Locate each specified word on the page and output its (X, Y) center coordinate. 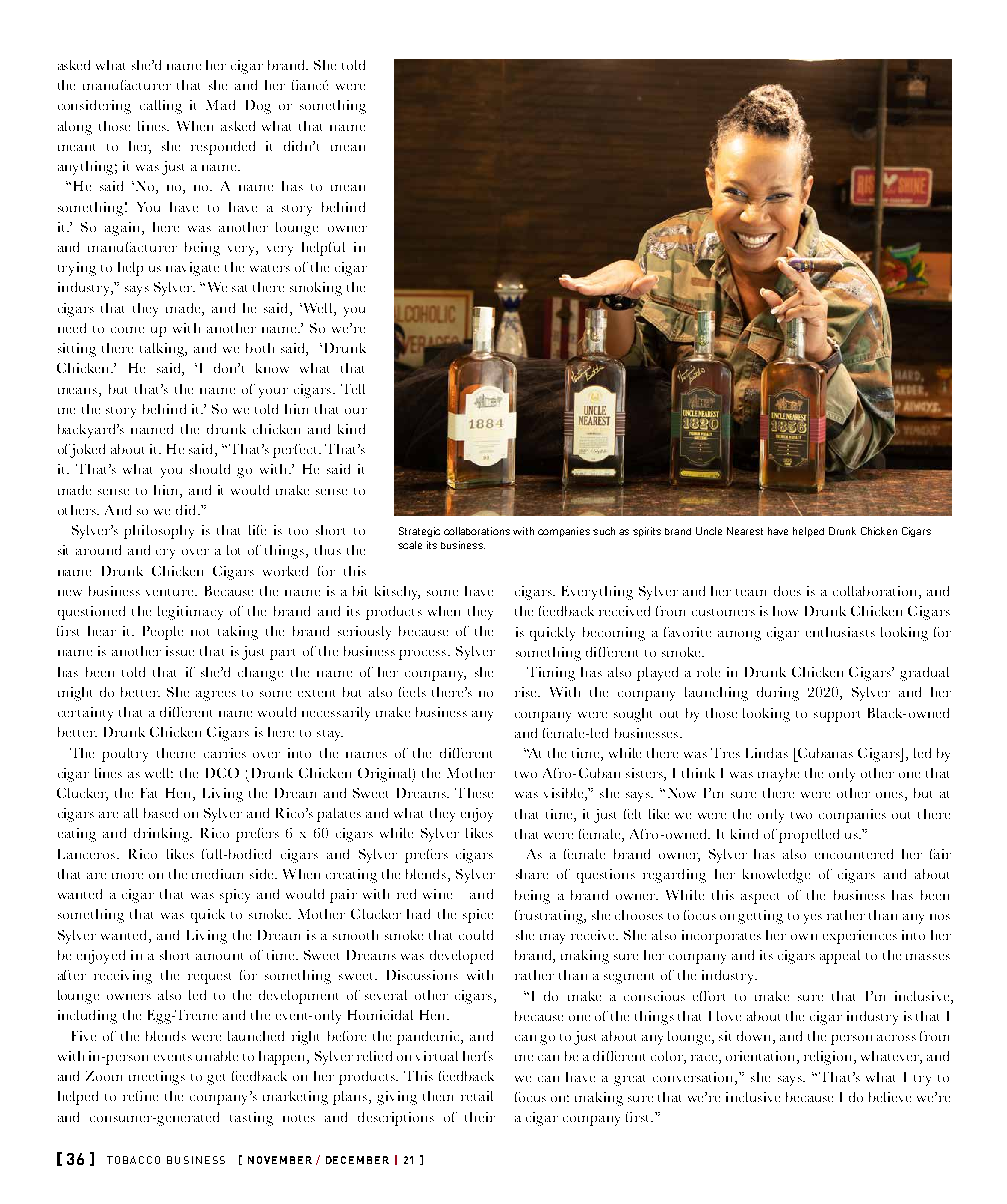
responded (223, 148)
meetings (157, 1078)
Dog (258, 107)
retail (477, 1096)
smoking (316, 289)
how (785, 611)
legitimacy (190, 613)
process (424, 655)
